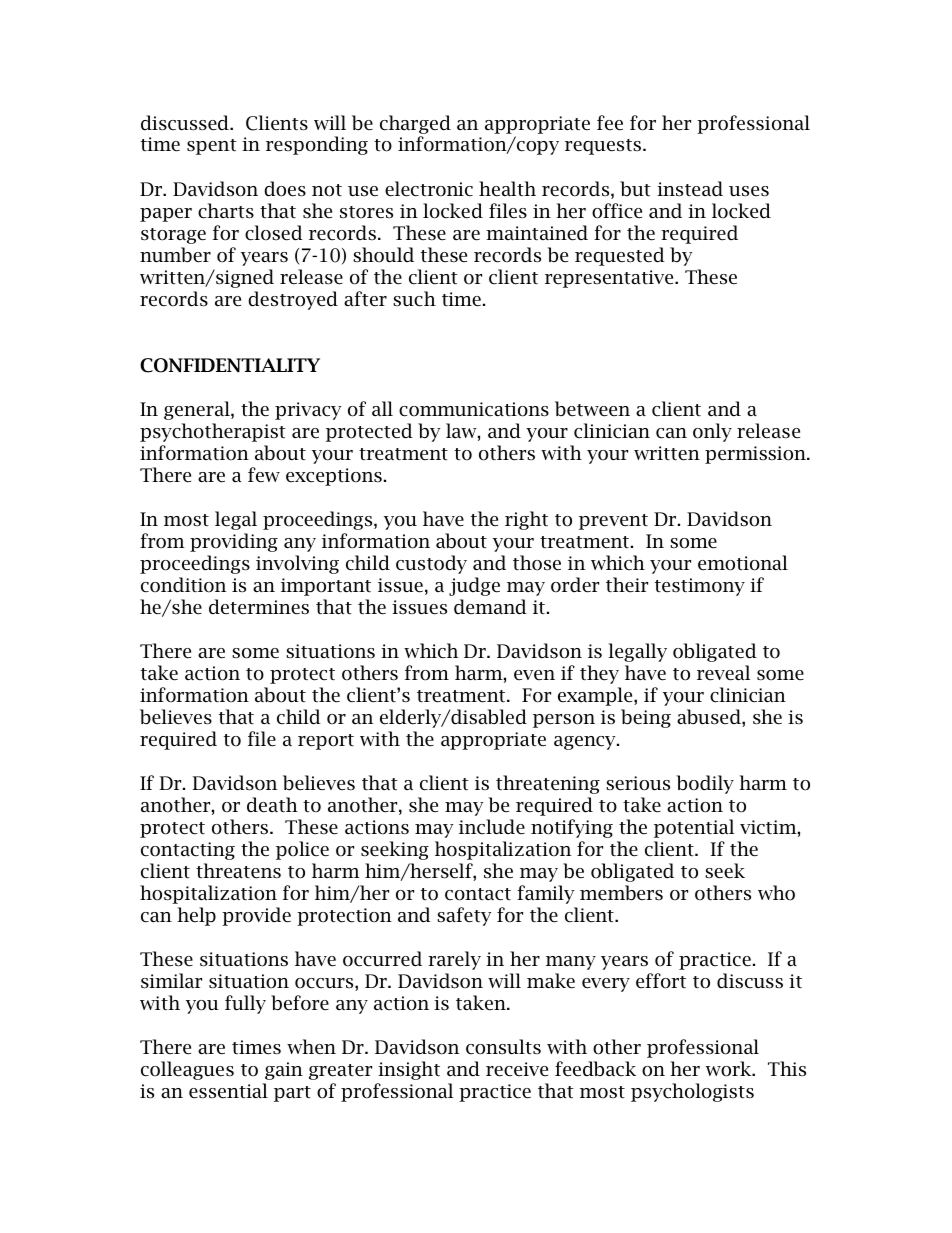  What do you see at coordinates (228, 1091) in the screenshot?
I see `essential` at bounding box center [228, 1091].
